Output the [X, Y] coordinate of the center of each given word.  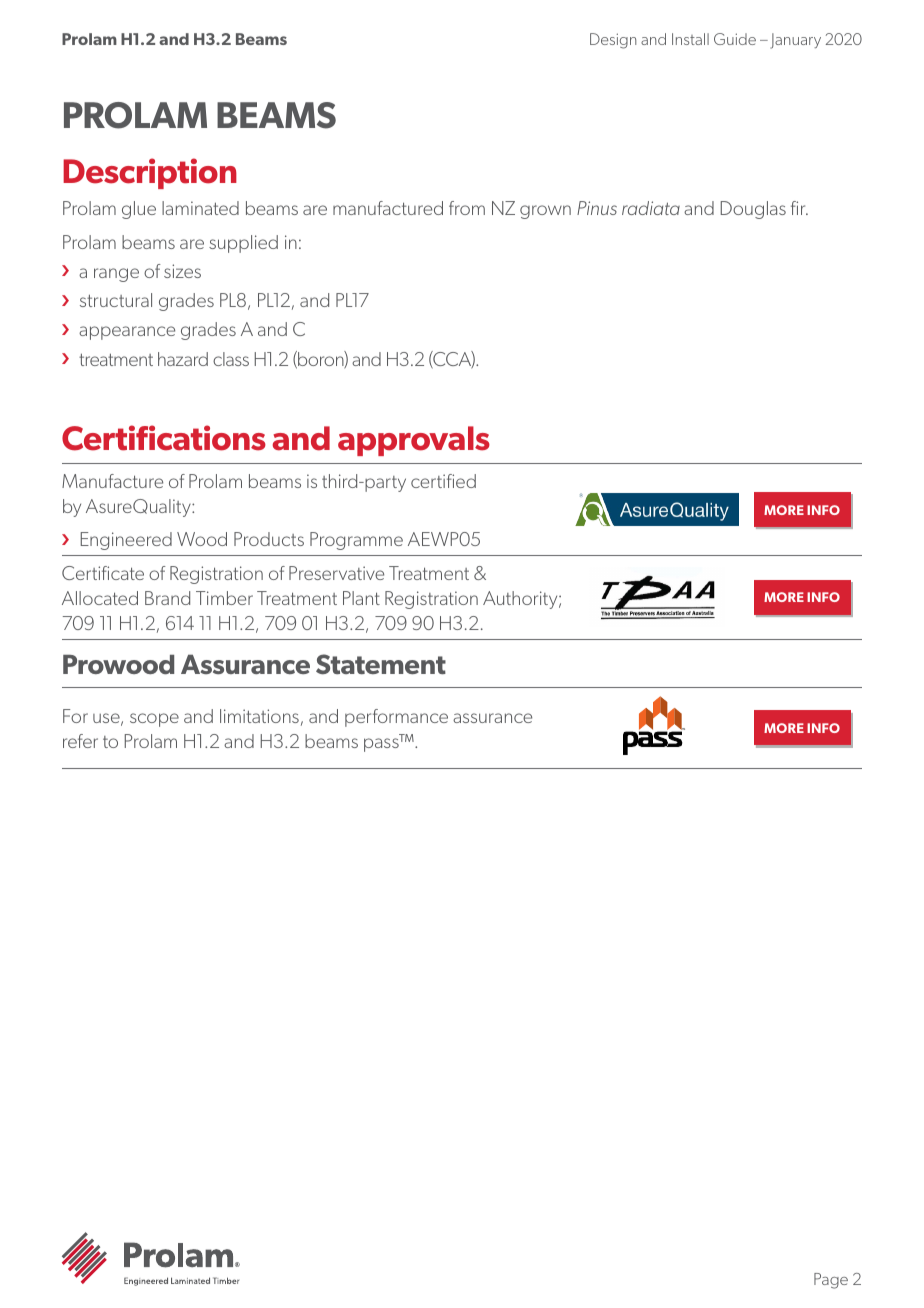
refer [80, 741]
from [467, 208]
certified [443, 481]
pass [381, 745]
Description [150, 173]
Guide [735, 39]
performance [396, 718]
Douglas [753, 210]
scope [154, 720]
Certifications [164, 438]
